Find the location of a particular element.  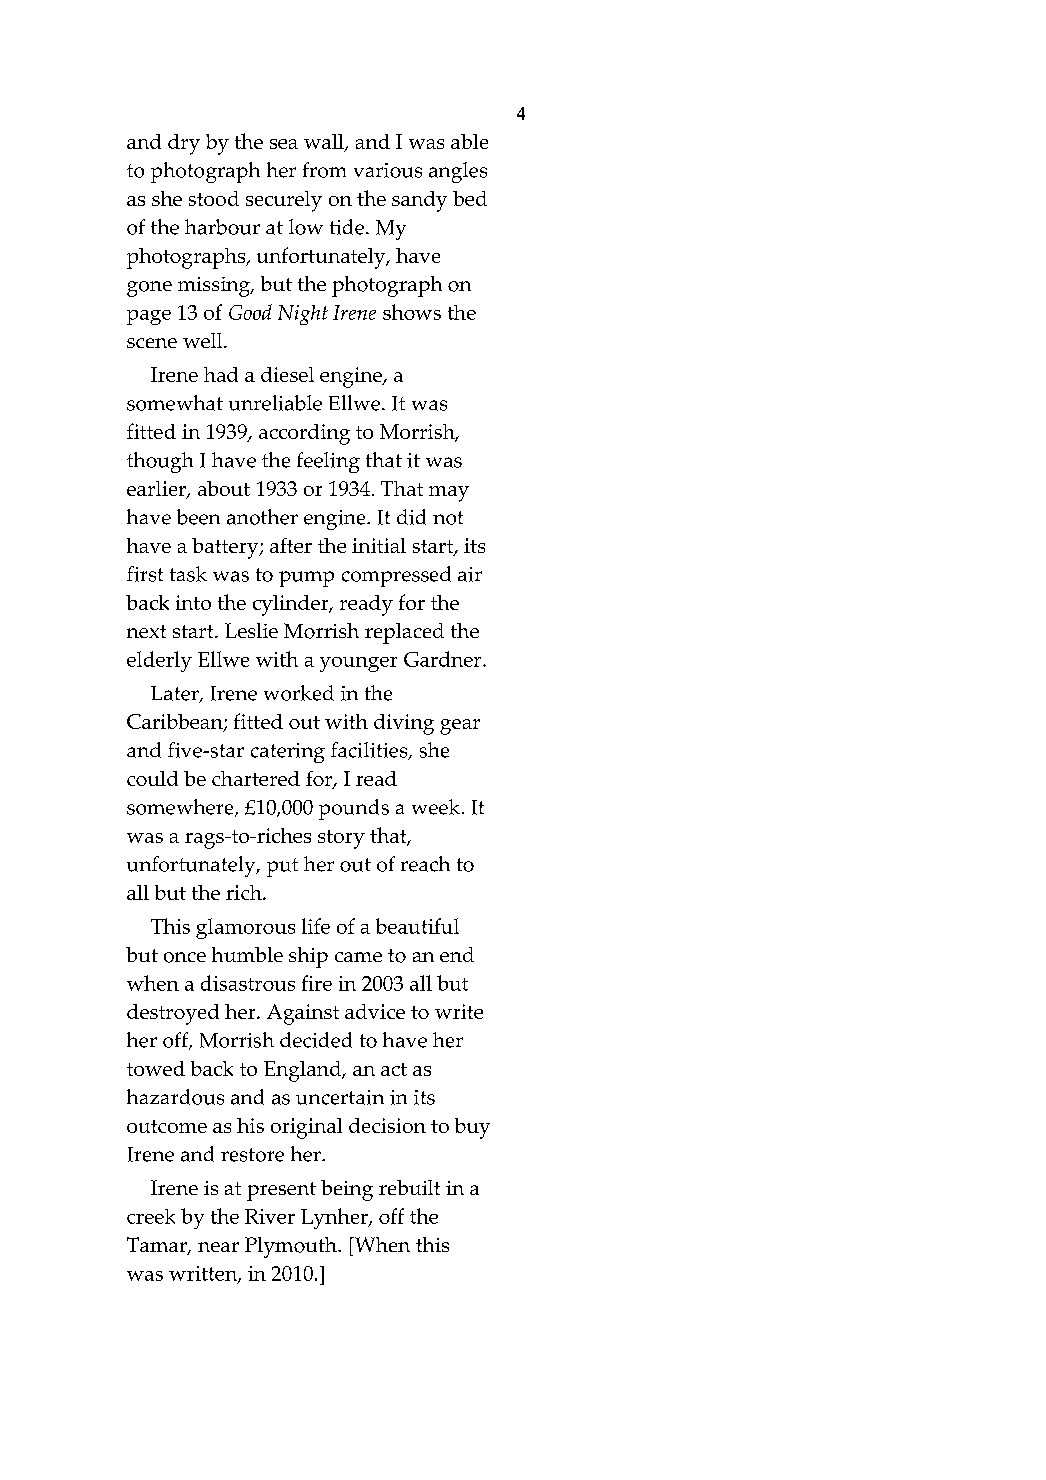

worked is located at coordinates (299, 693).
